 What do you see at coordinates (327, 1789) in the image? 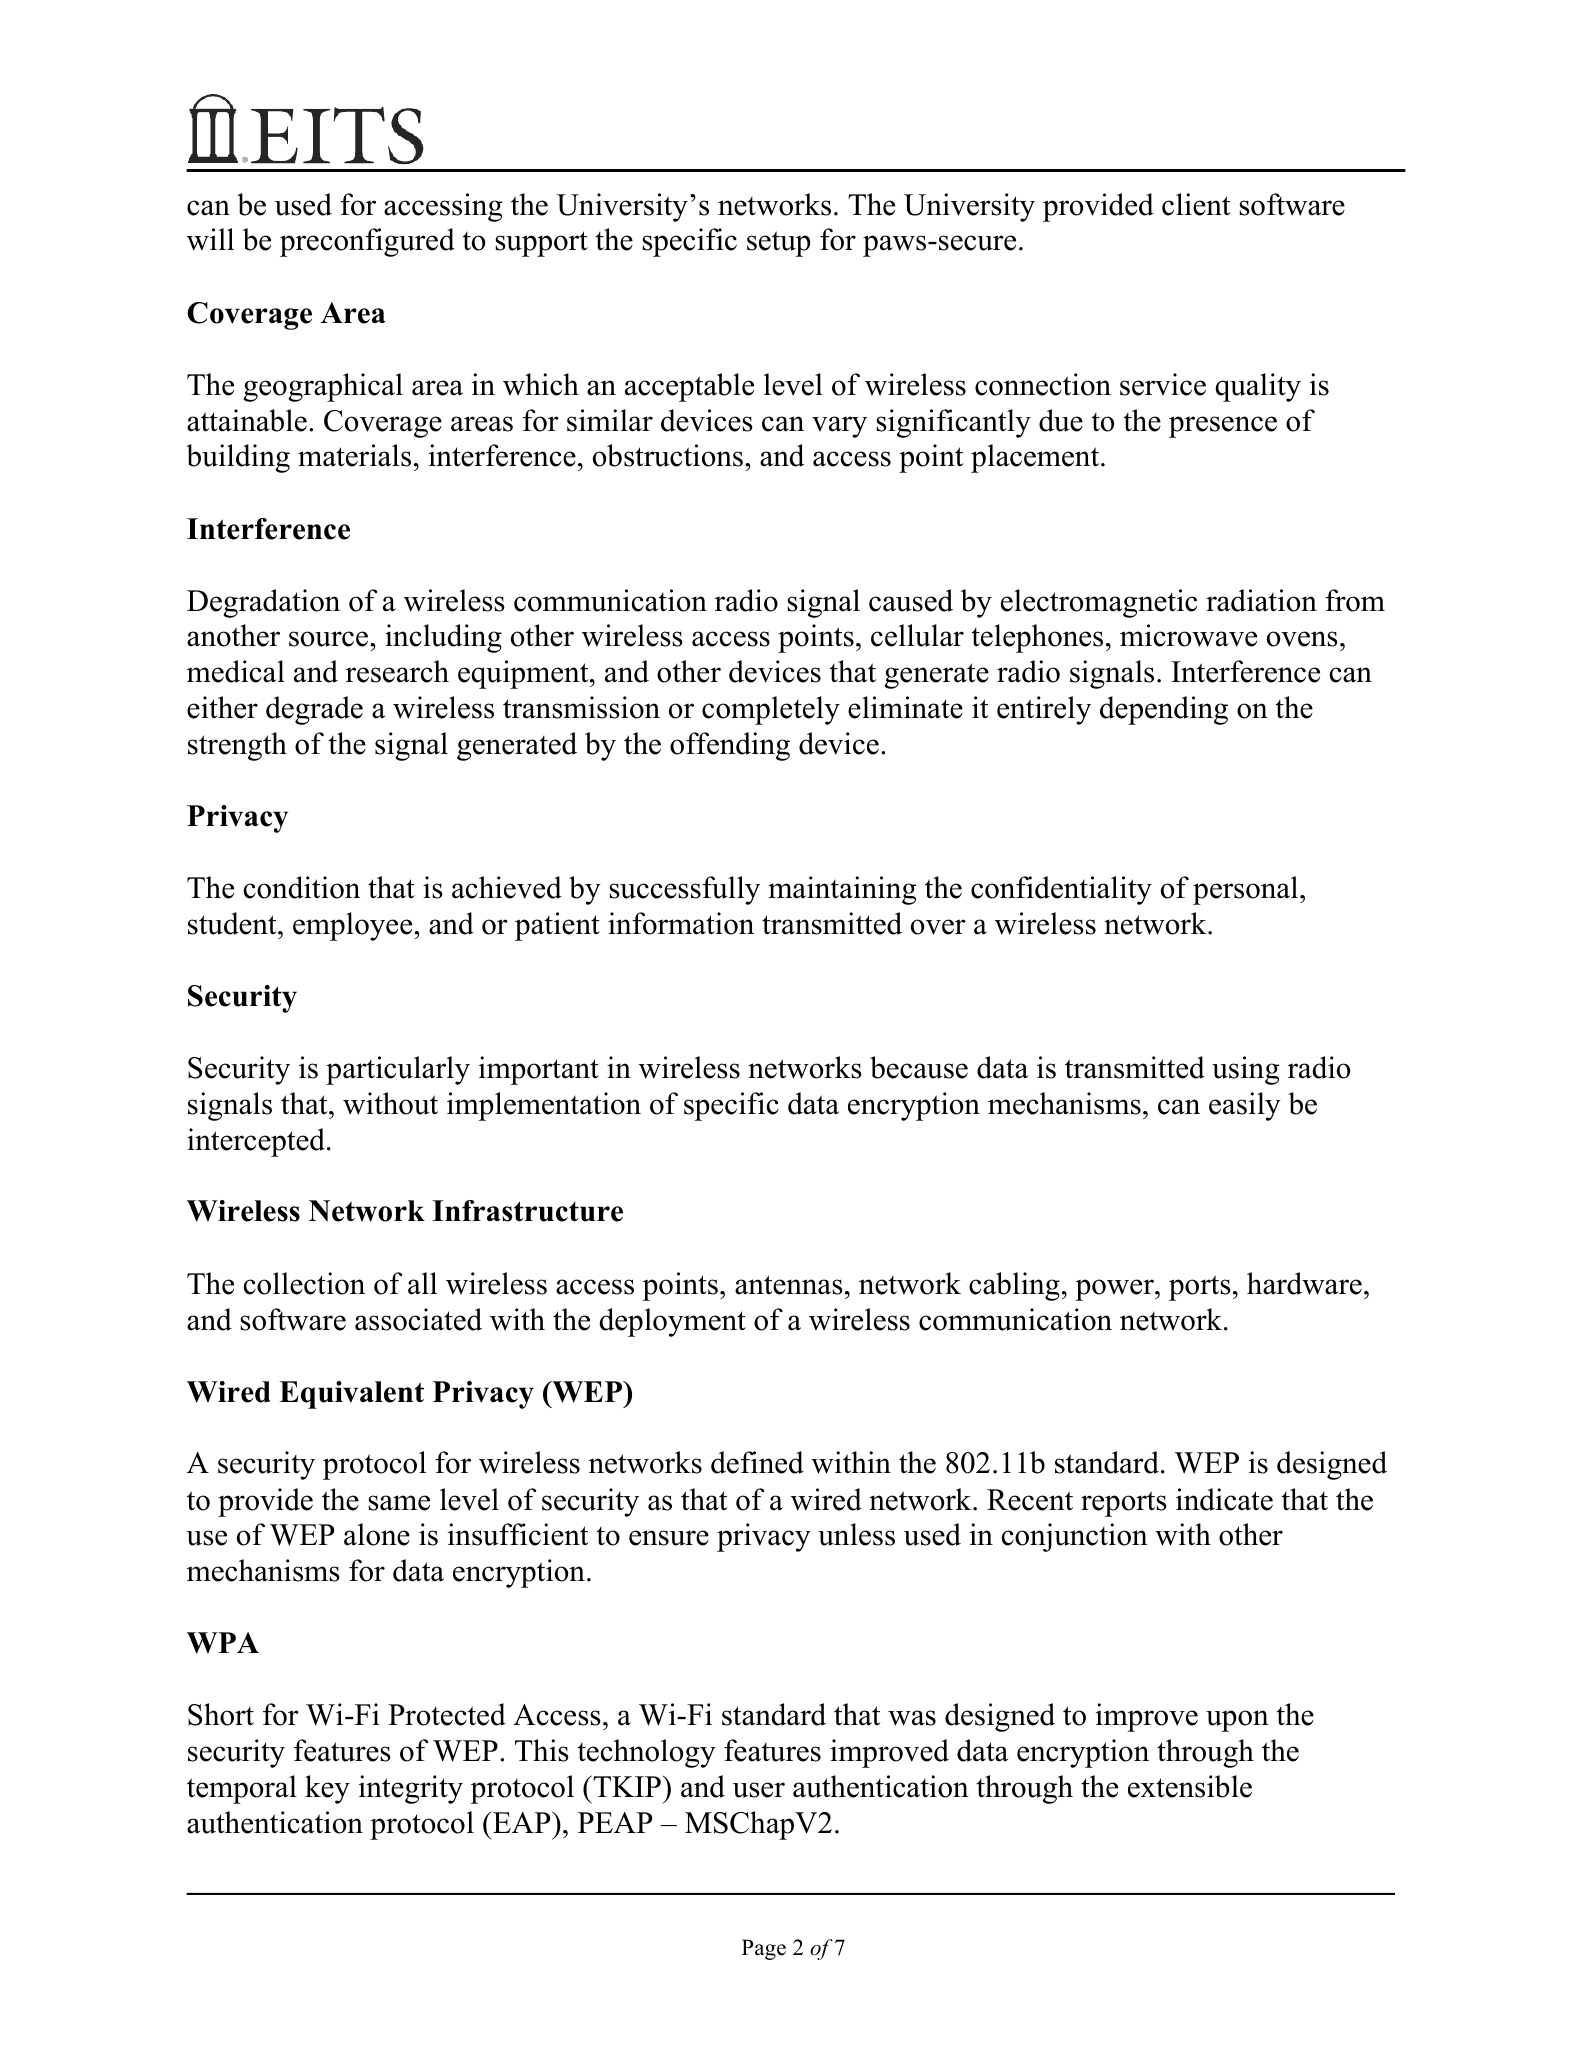
I see `key` at bounding box center [327, 1789].
